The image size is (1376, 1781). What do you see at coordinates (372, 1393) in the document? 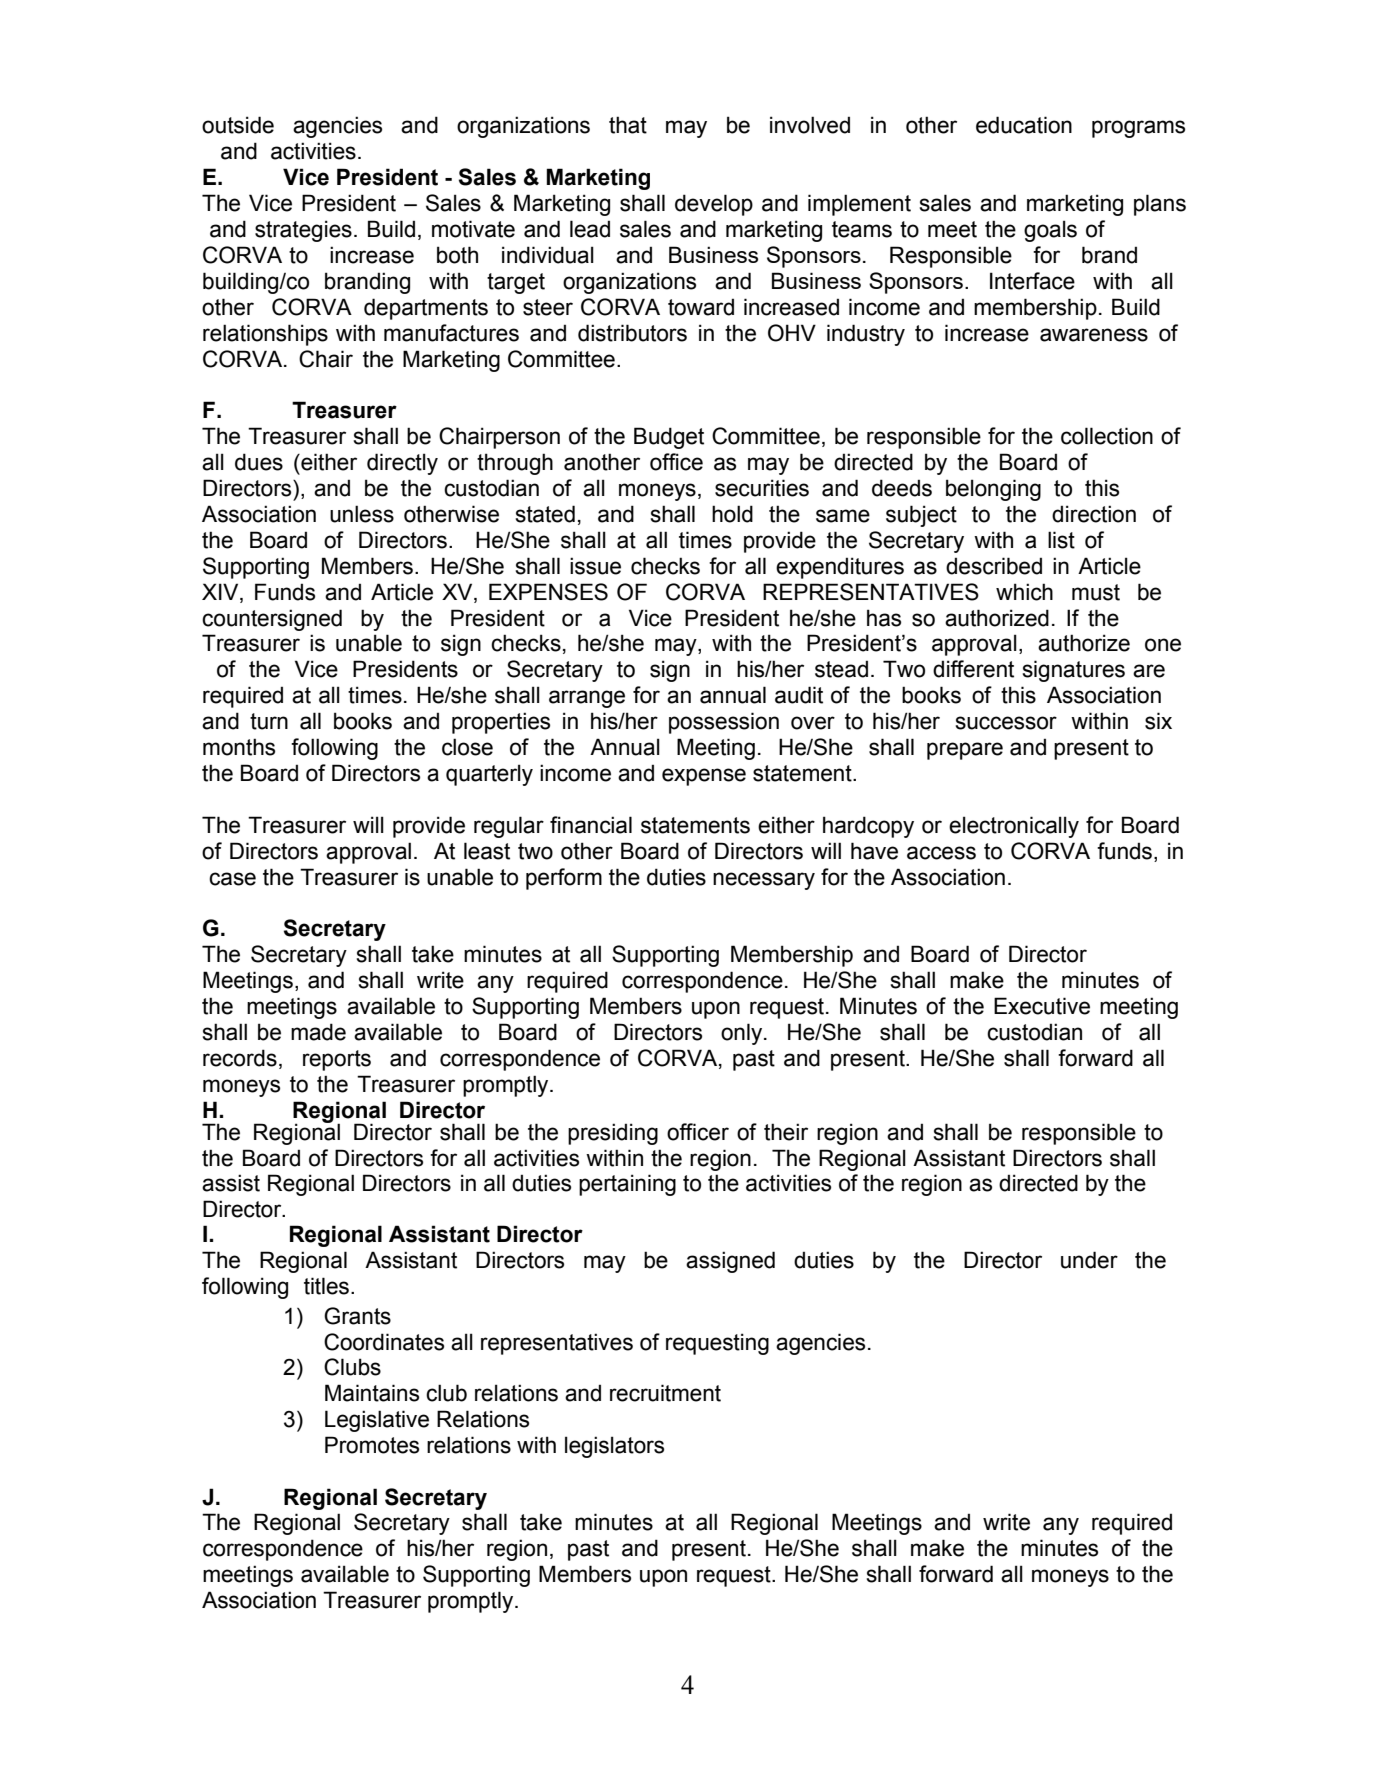
I see `Maintains` at bounding box center [372, 1393].
